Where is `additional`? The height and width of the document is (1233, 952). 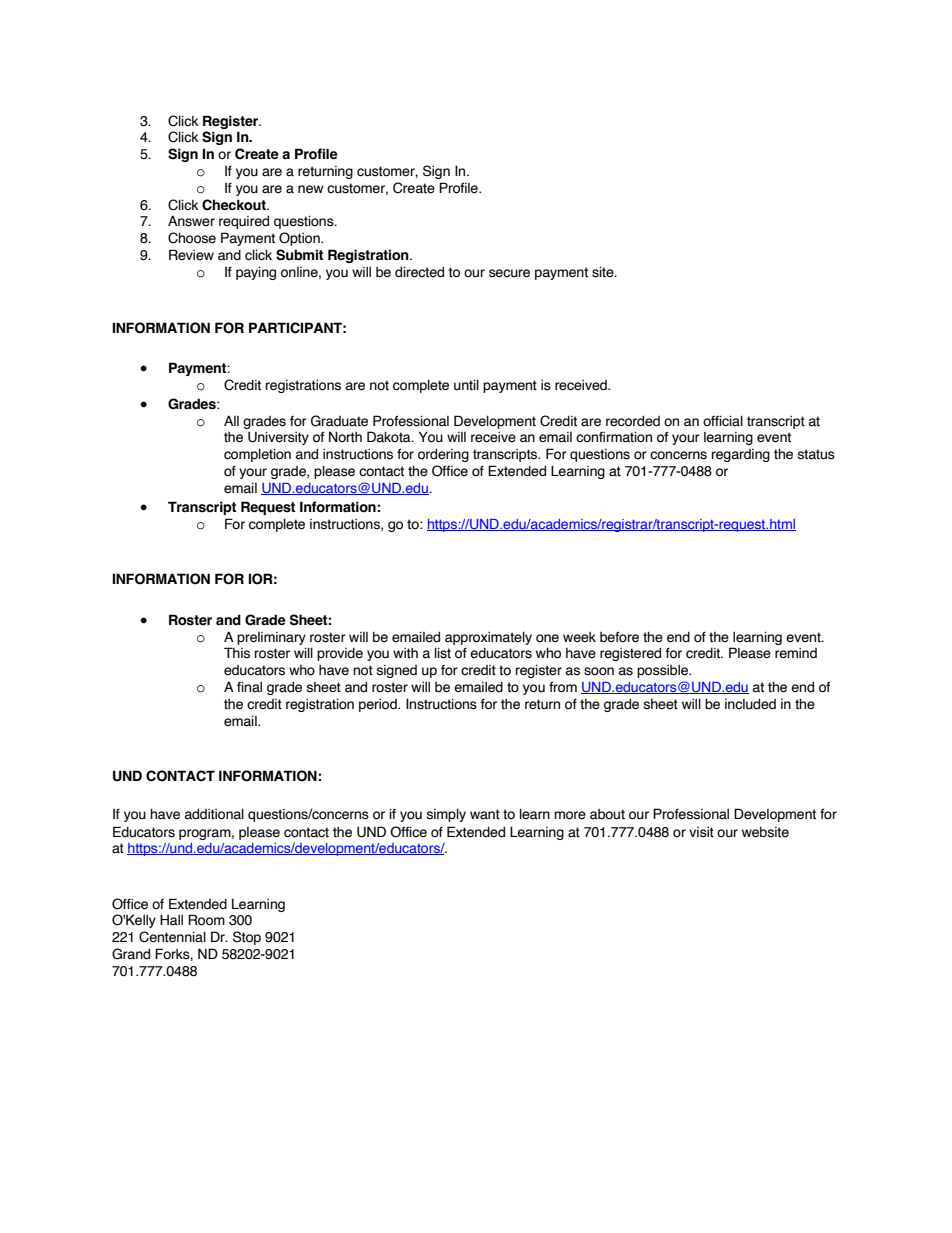 additional is located at coordinates (214, 814).
